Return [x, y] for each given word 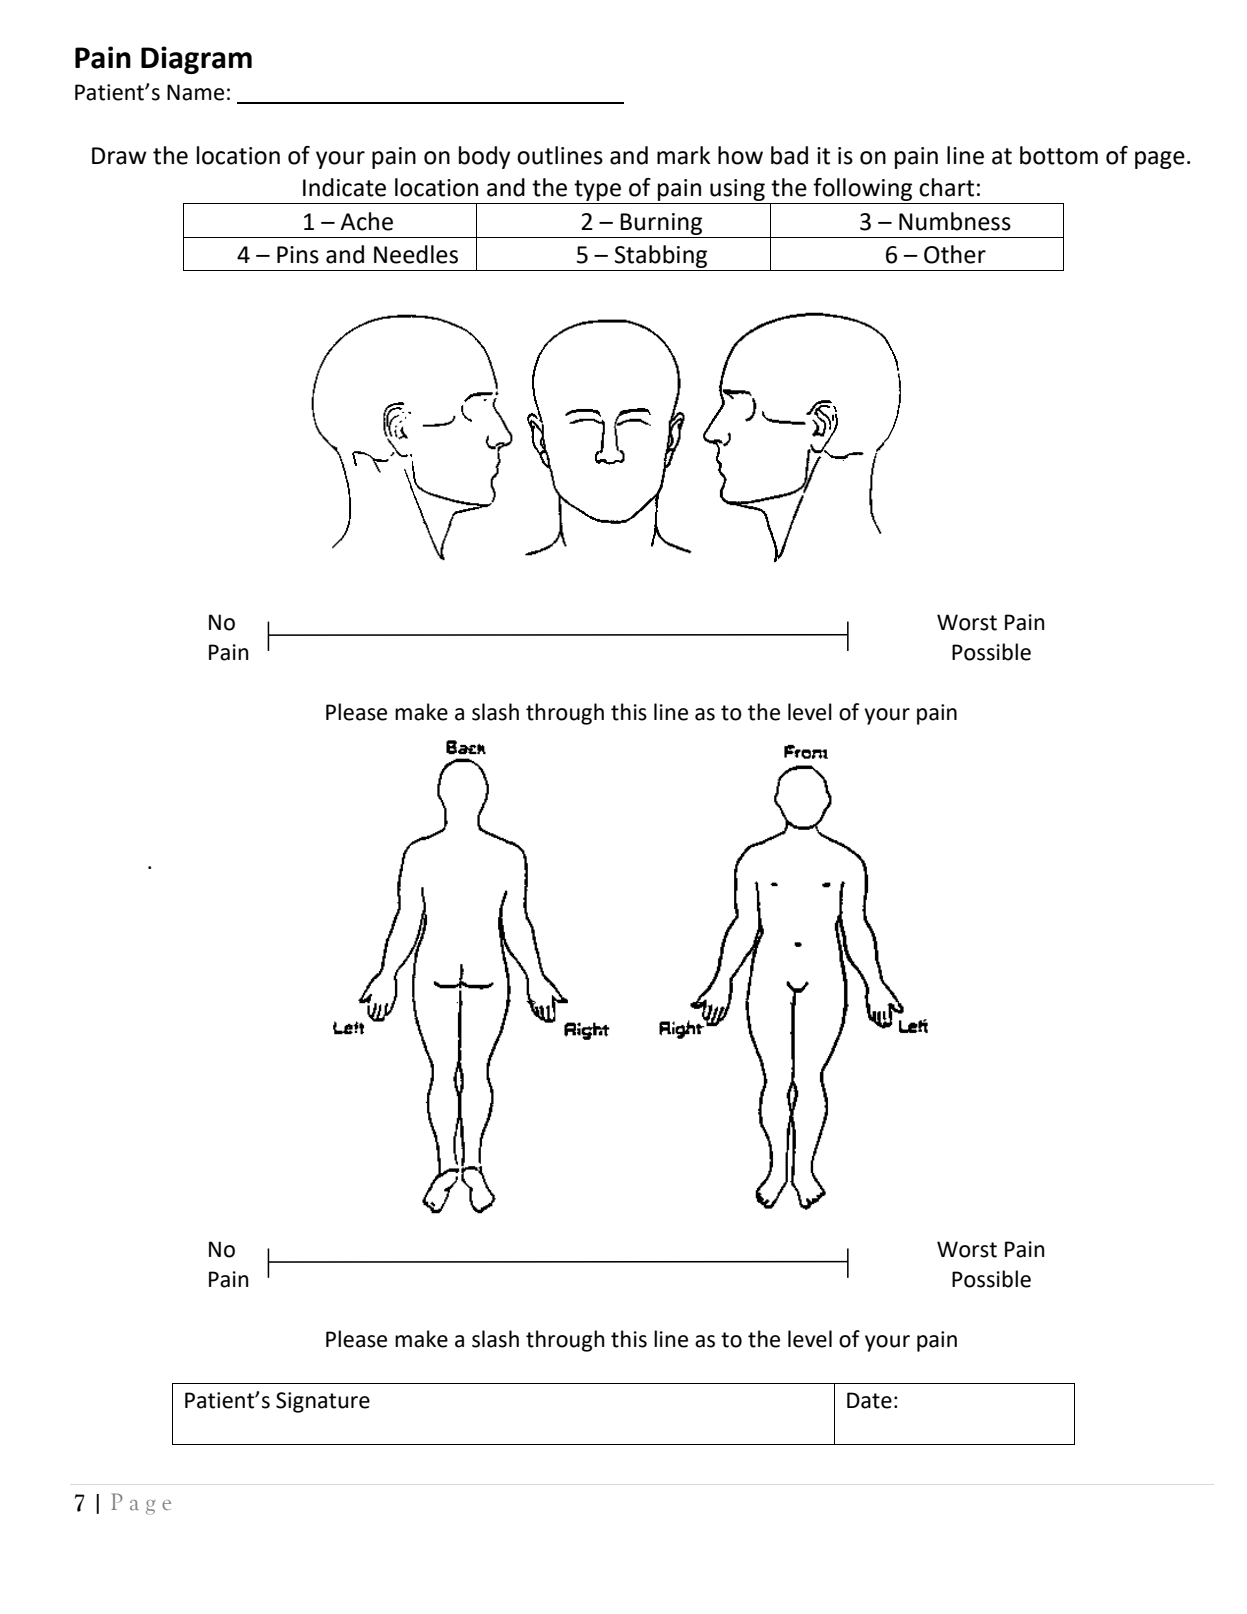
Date [869, 1400]
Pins [298, 255]
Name [195, 92]
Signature [323, 1402]
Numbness [955, 221]
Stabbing [661, 256]
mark [683, 155]
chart [946, 187]
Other [955, 254]
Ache [366, 221]
